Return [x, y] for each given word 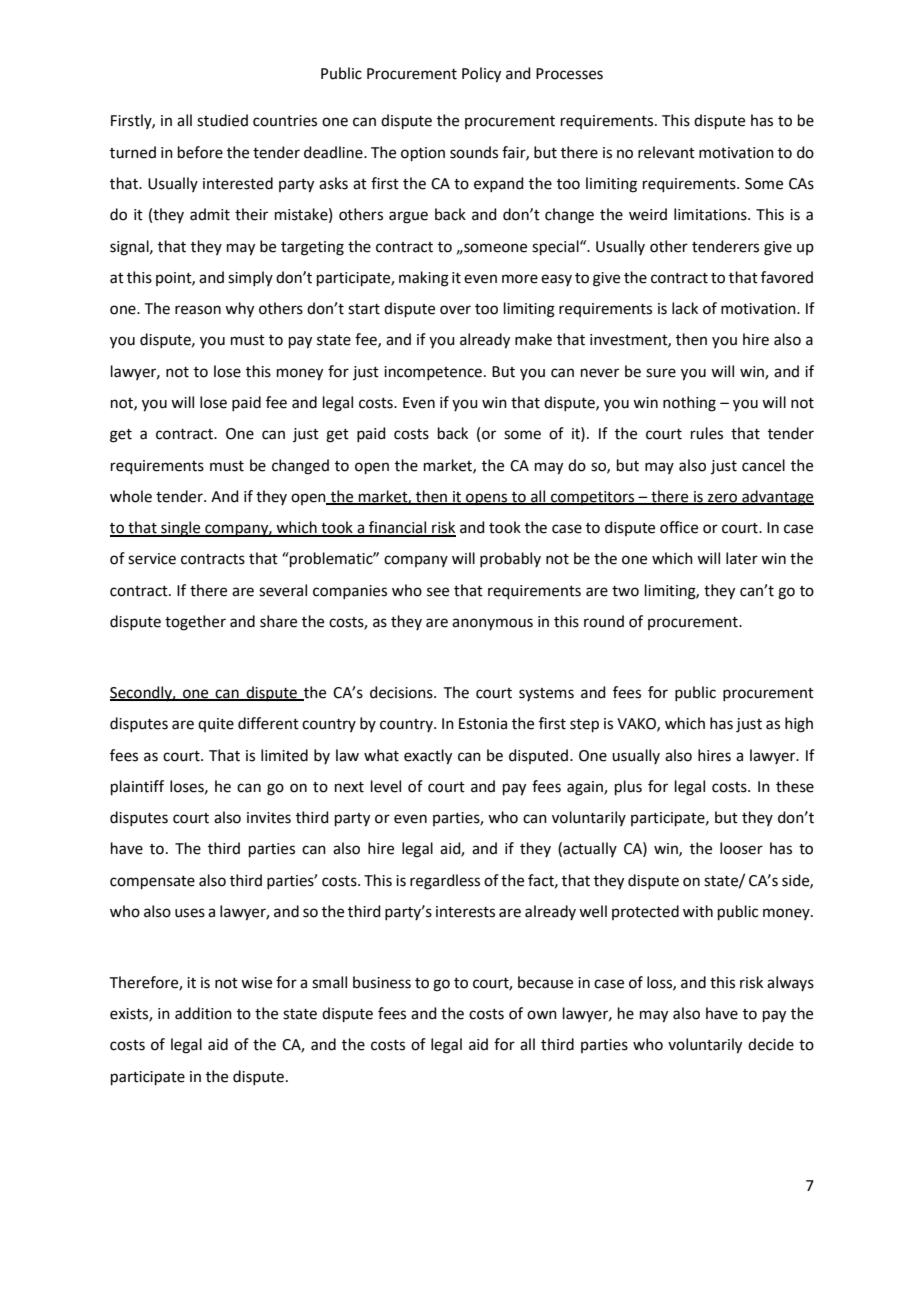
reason [198, 310]
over [455, 310]
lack [685, 308]
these [795, 786]
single [181, 529]
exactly [428, 757]
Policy [481, 75]
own [542, 1015]
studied [222, 120]
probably [510, 559]
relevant [666, 152]
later [742, 558]
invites [269, 818]
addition [203, 1013]
